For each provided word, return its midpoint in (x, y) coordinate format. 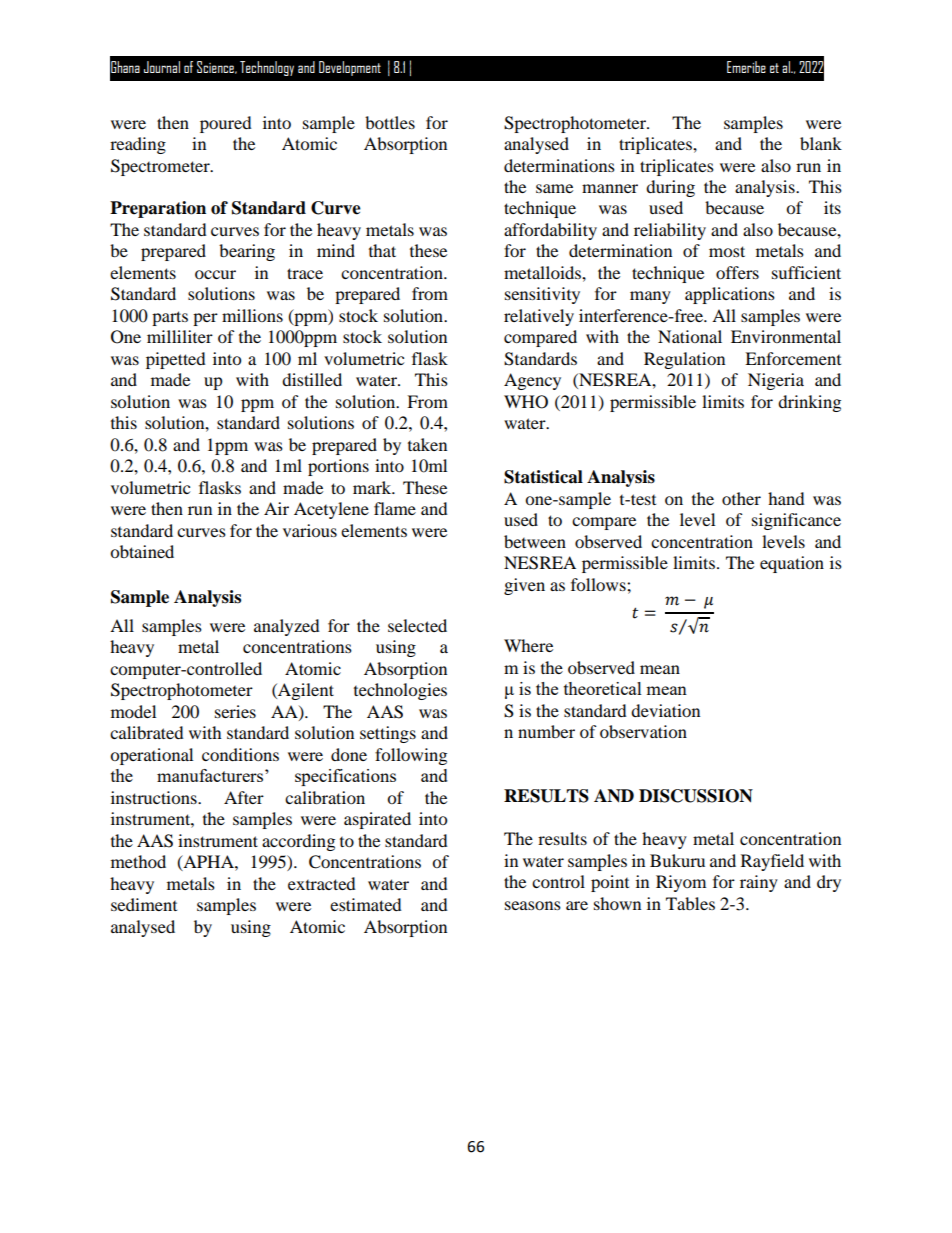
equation (792, 564)
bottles (390, 122)
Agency (532, 381)
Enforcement (793, 358)
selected (417, 625)
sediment (144, 904)
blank (821, 143)
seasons (533, 905)
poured (226, 124)
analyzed (287, 627)
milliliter (180, 336)
